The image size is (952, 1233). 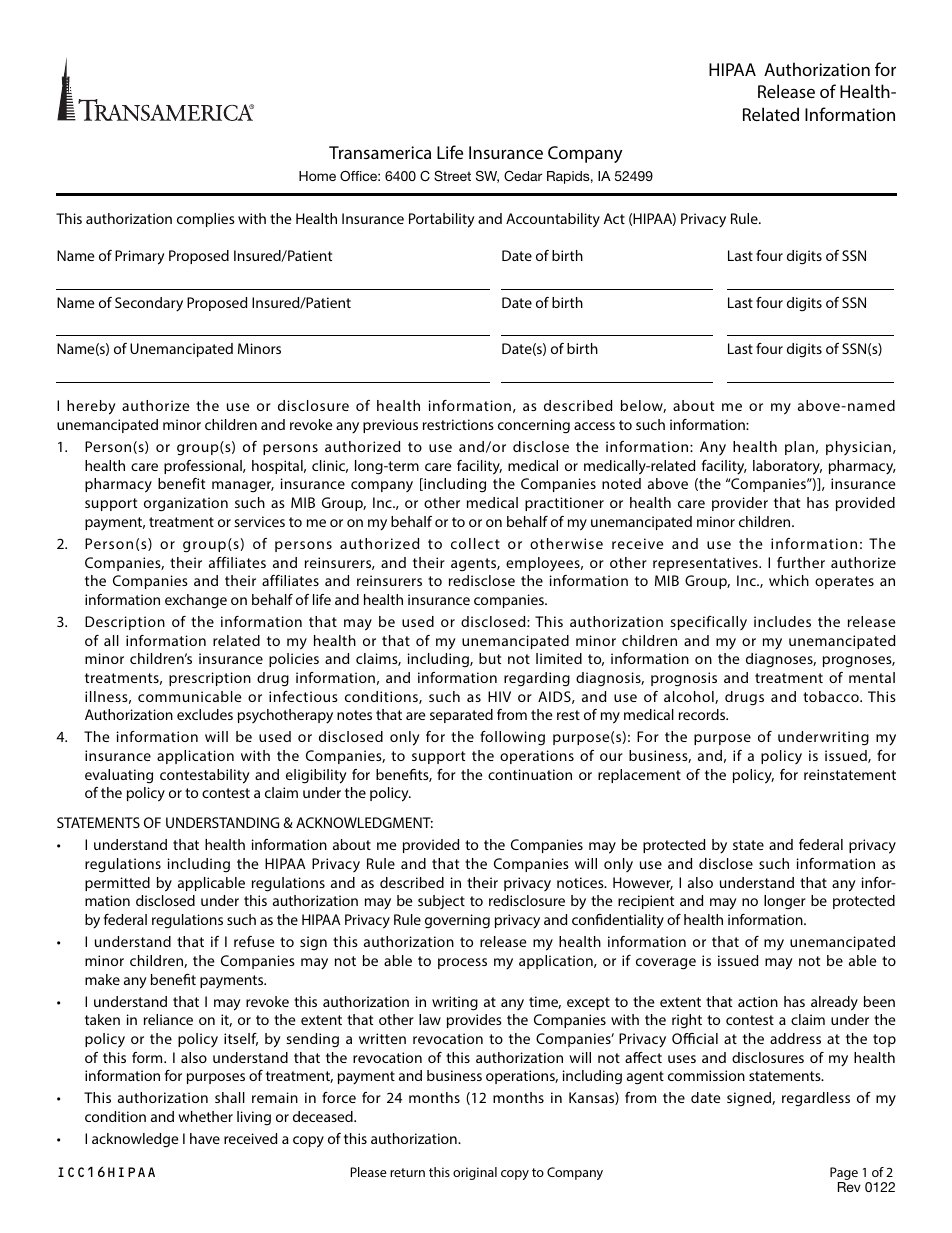 I want to click on collect, so click(x=475, y=543).
